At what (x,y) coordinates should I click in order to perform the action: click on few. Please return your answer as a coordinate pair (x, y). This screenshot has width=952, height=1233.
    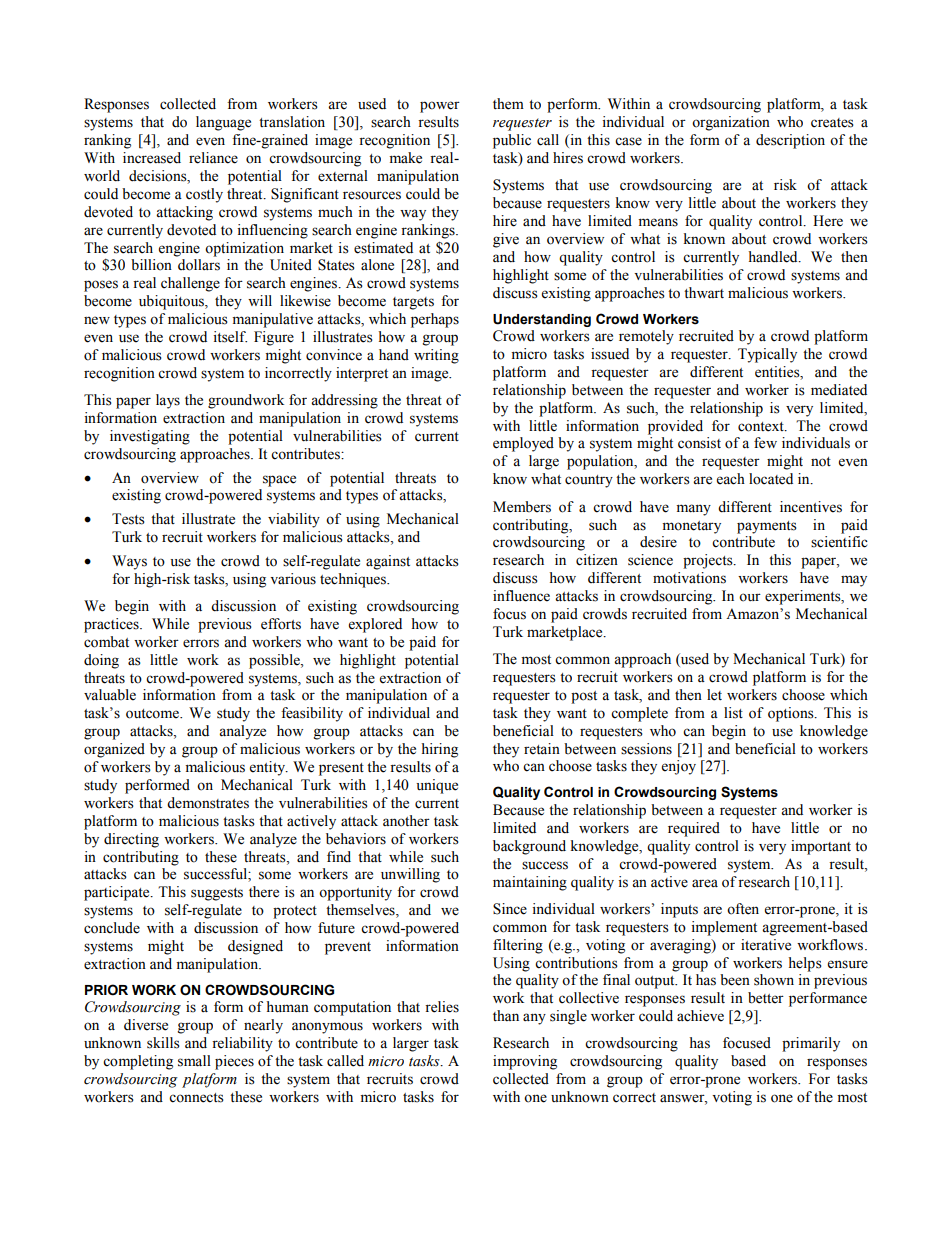
    Looking at the image, I should click on (765, 443).
